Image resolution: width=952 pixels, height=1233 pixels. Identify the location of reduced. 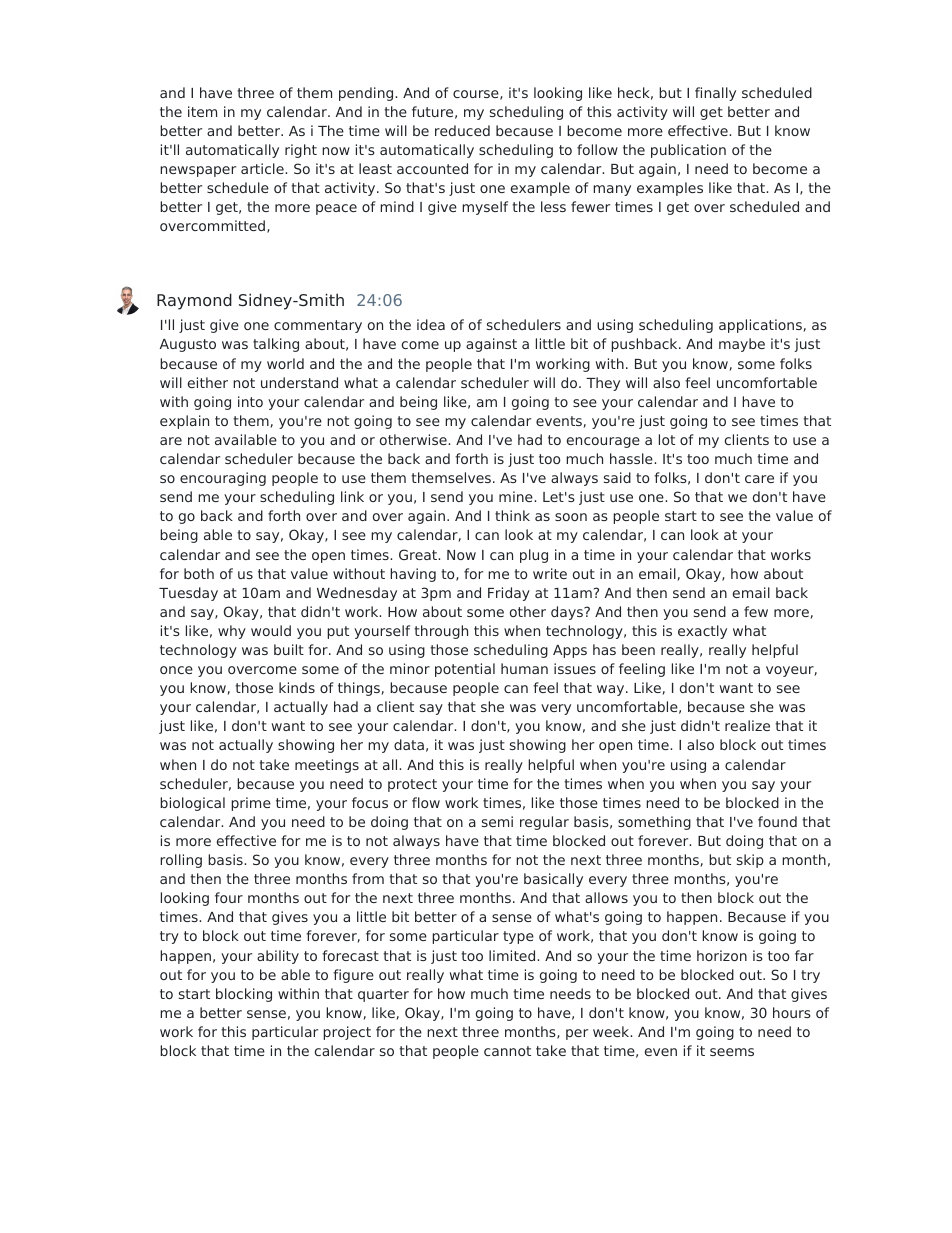
(462, 130).
